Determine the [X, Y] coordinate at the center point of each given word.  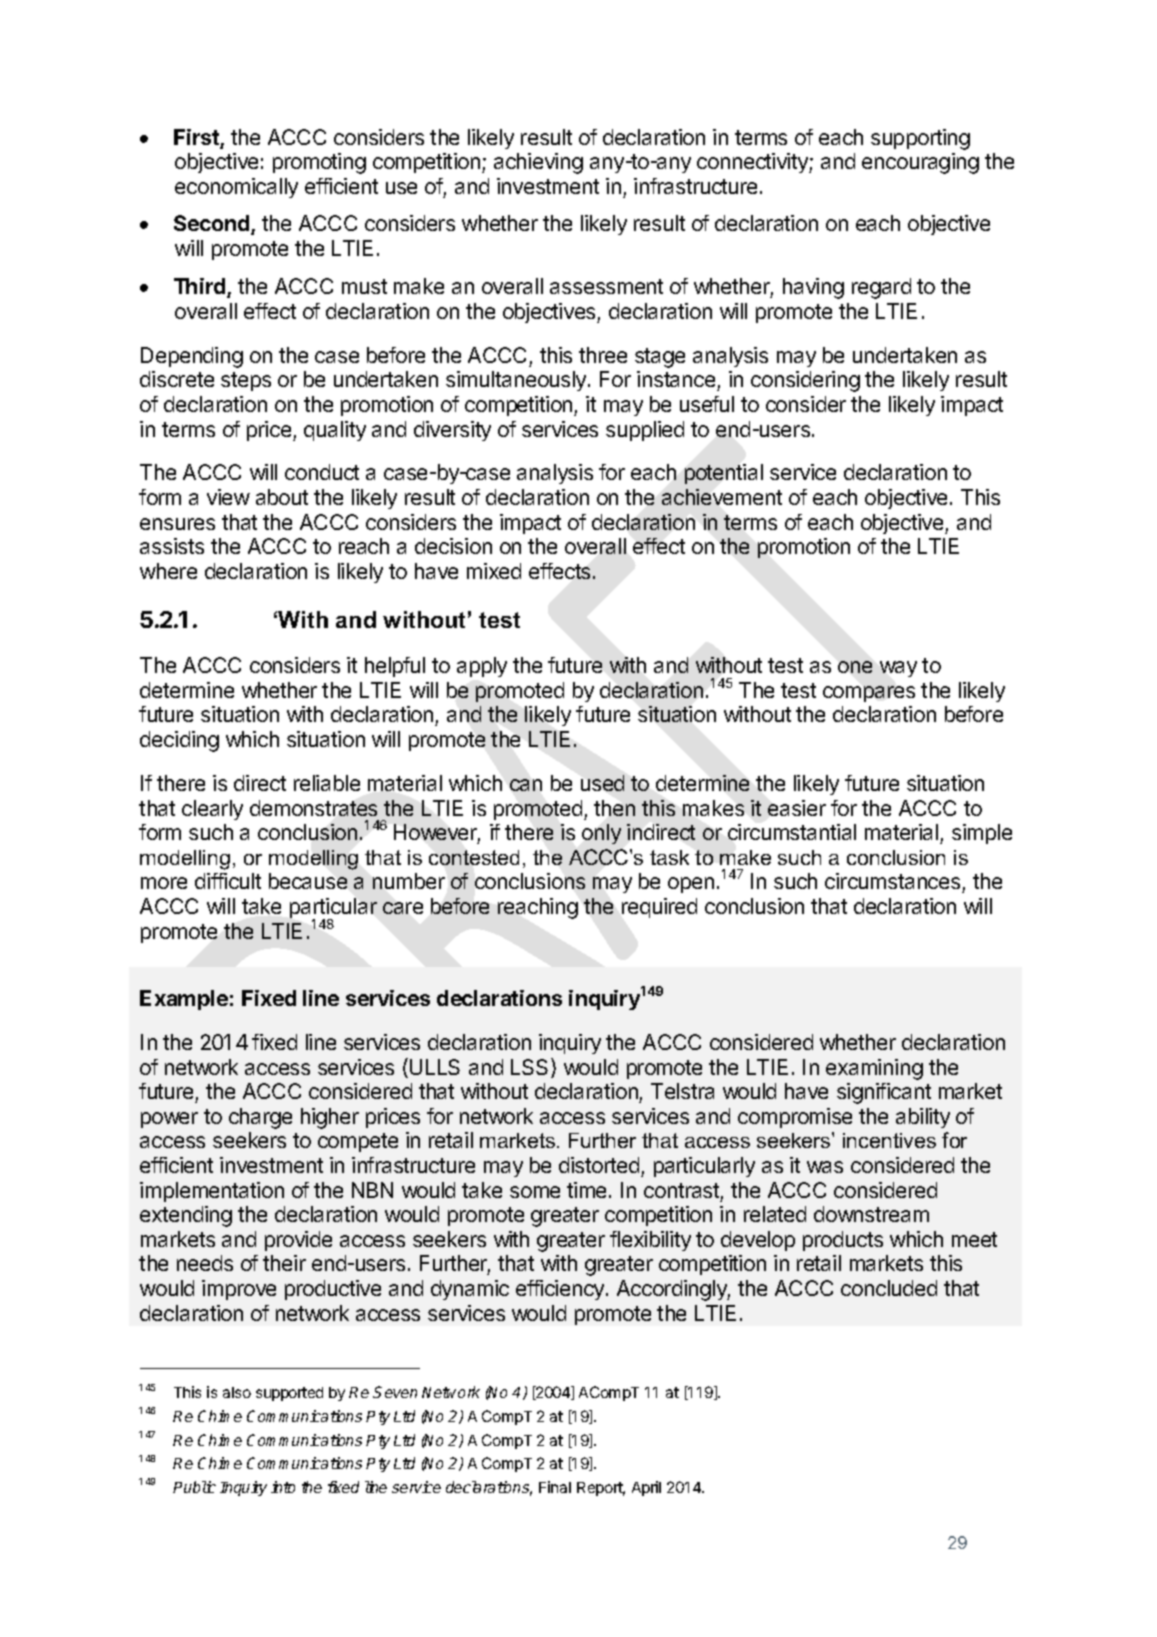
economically [236, 188]
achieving [538, 163]
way [898, 669]
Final [555, 1487]
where [168, 571]
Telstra [682, 1091]
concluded [889, 1288]
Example [184, 1000]
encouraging [920, 163]
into [283, 1487]
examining [874, 1069]
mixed [494, 571]
